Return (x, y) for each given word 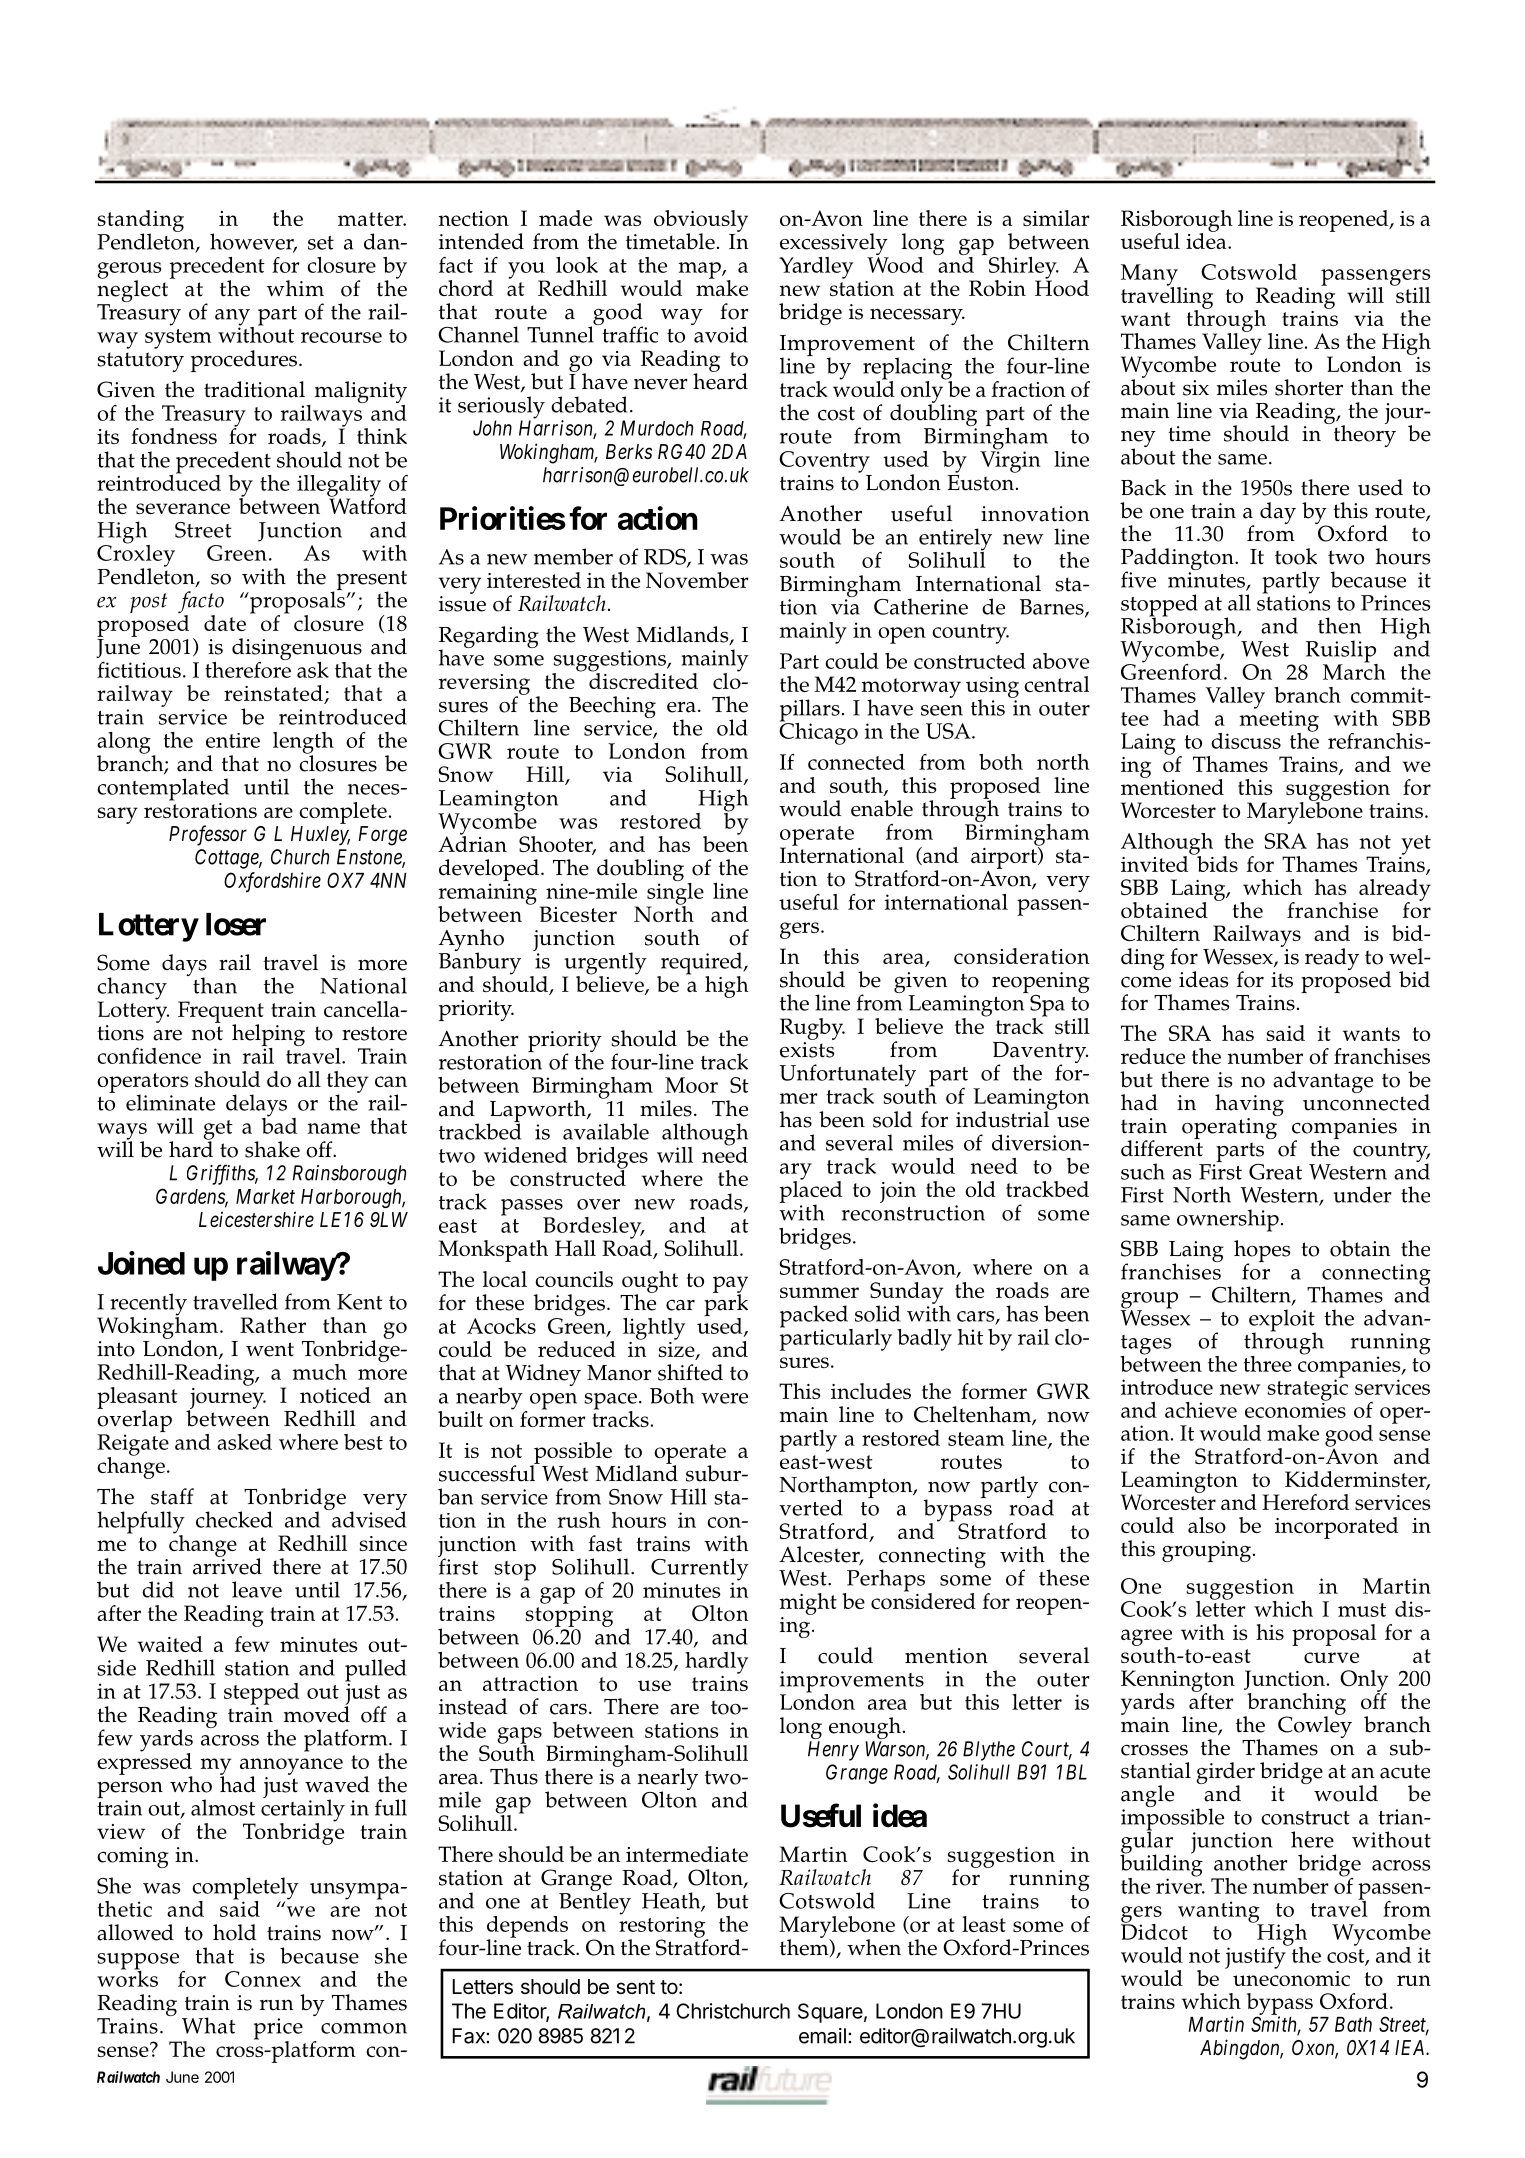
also (1207, 1525)
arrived (227, 1565)
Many (1150, 276)
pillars (810, 711)
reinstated (274, 694)
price (278, 2030)
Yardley (816, 268)
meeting (1279, 721)
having (1249, 1106)
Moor (691, 1085)
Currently (700, 1570)
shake (272, 1149)
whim (295, 288)
